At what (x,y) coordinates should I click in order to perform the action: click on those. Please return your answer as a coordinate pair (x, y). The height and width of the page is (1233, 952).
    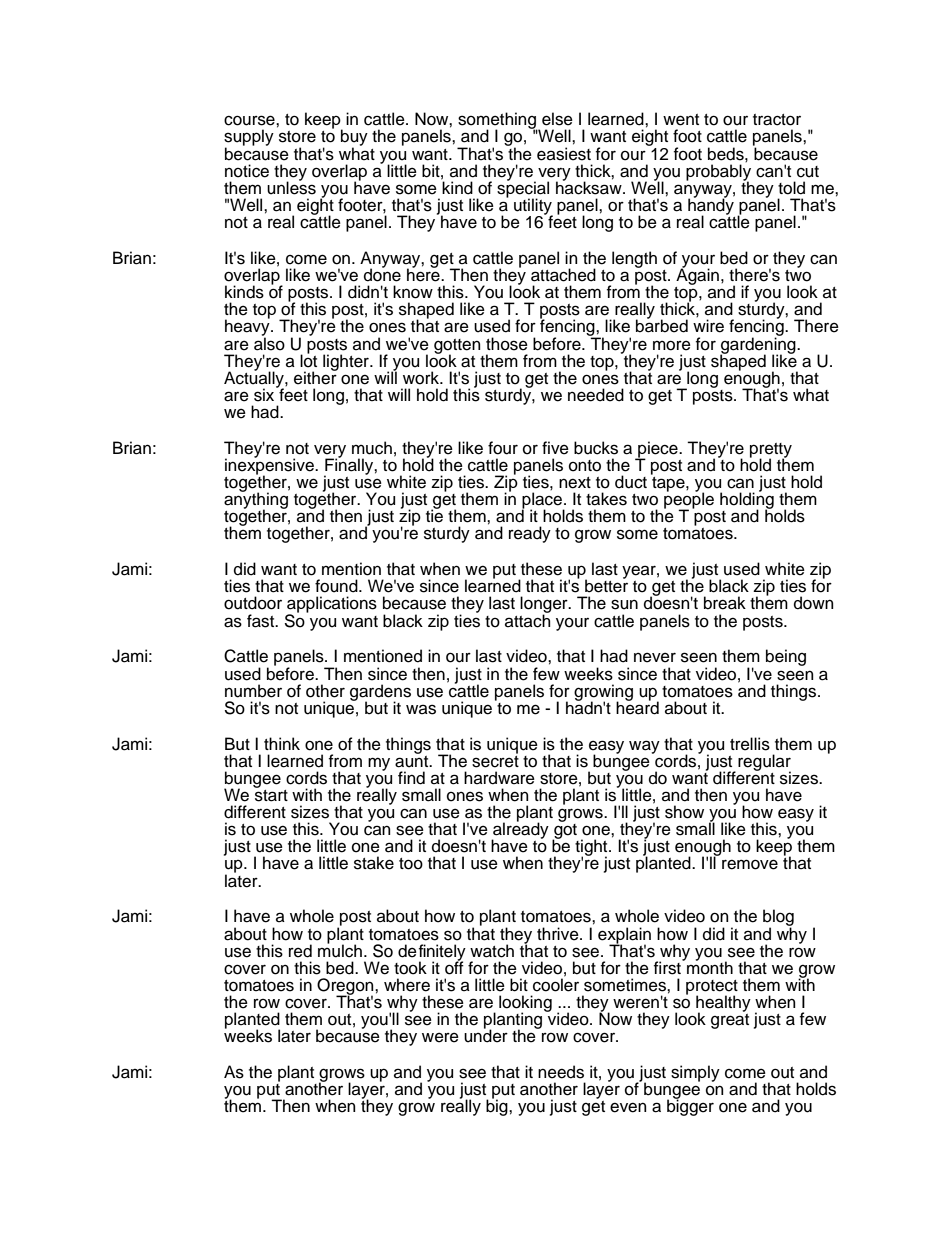
    Looking at the image, I should click on (507, 344).
